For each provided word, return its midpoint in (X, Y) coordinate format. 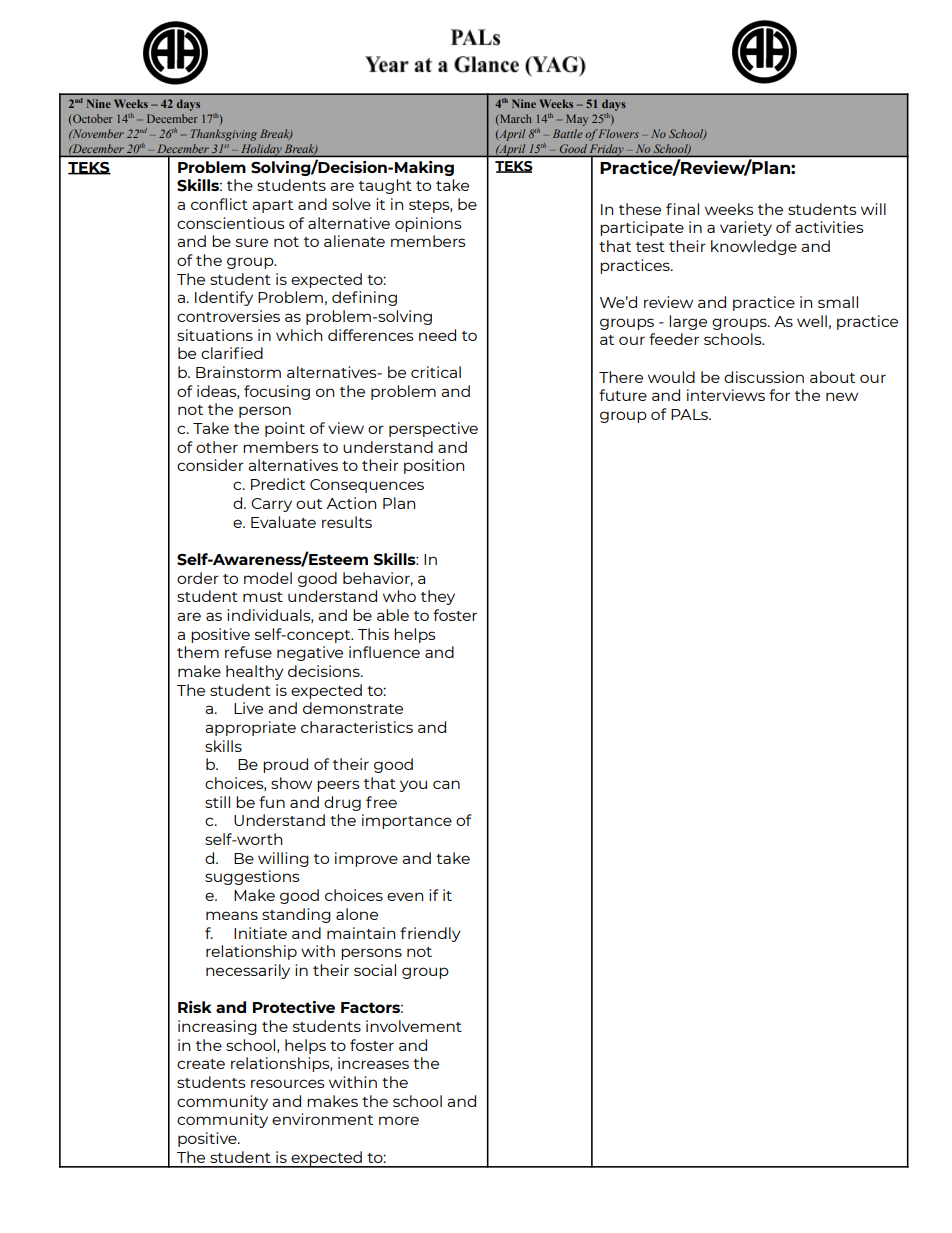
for (779, 395)
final (682, 209)
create (201, 1064)
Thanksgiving (224, 135)
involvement (414, 1026)
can (446, 784)
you (413, 786)
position (434, 466)
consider (210, 465)
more (399, 1120)
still (217, 802)
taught (385, 186)
